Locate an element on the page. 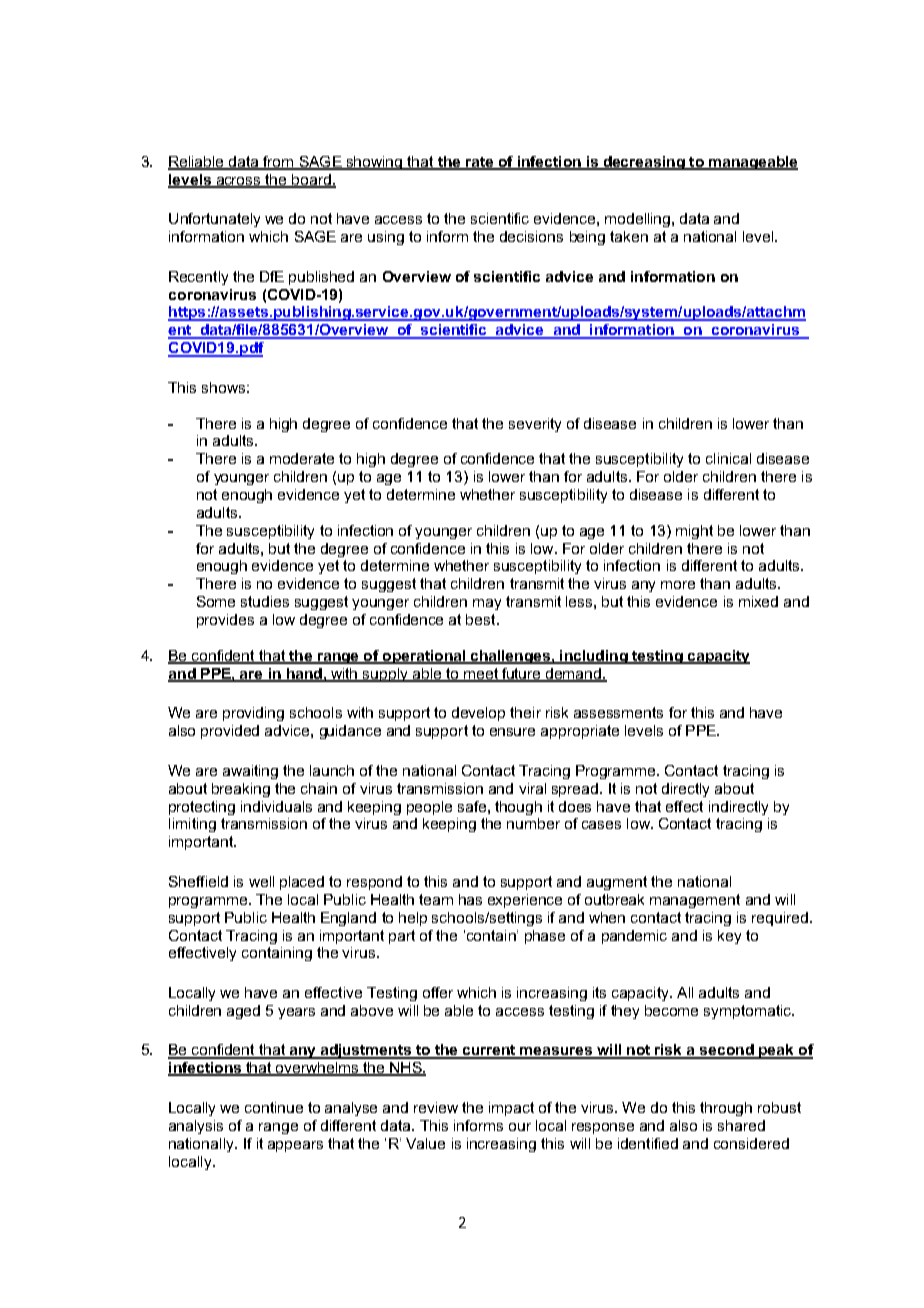  published is located at coordinates (321, 278).
